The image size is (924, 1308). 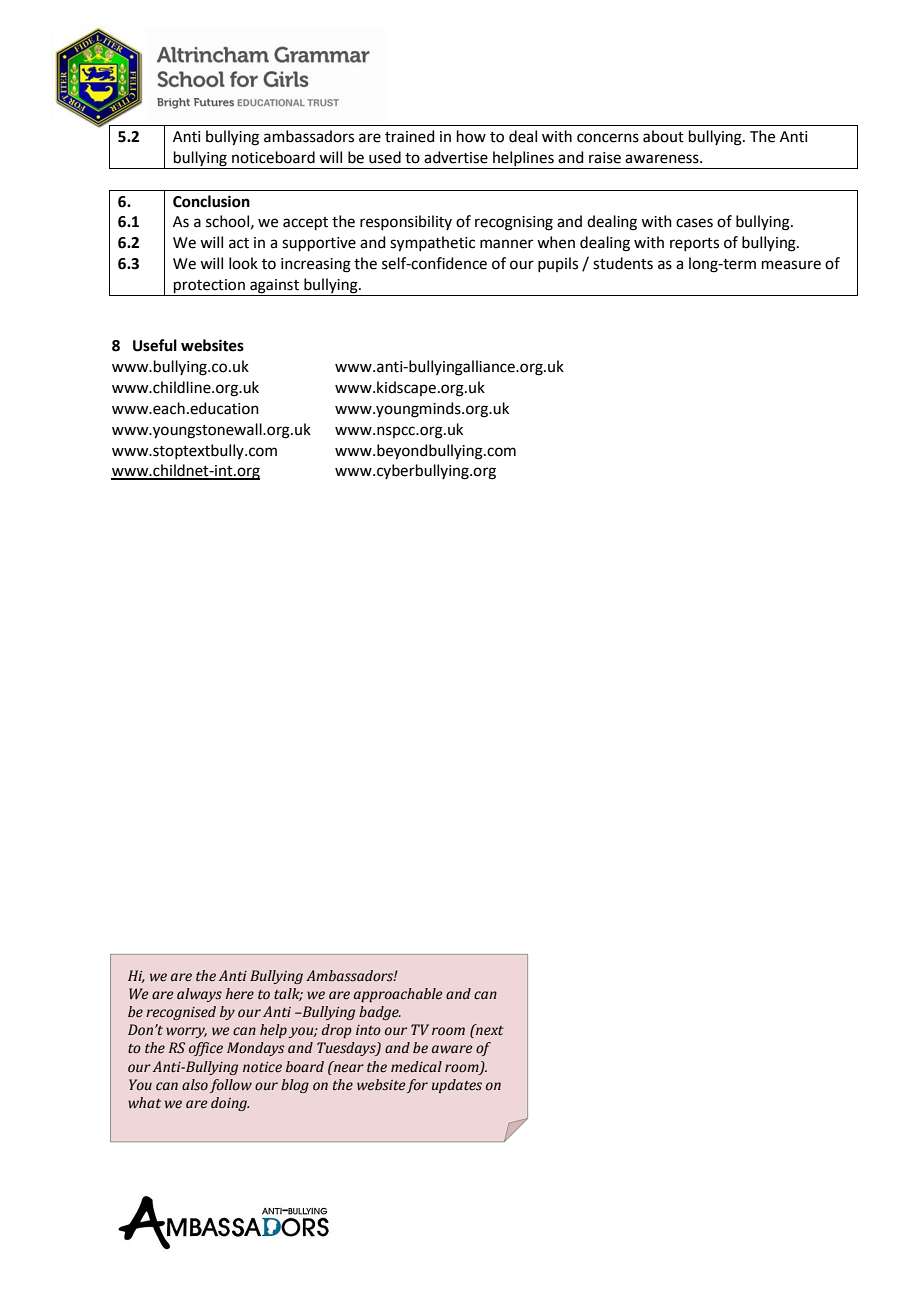 I want to click on measure, so click(x=791, y=265).
